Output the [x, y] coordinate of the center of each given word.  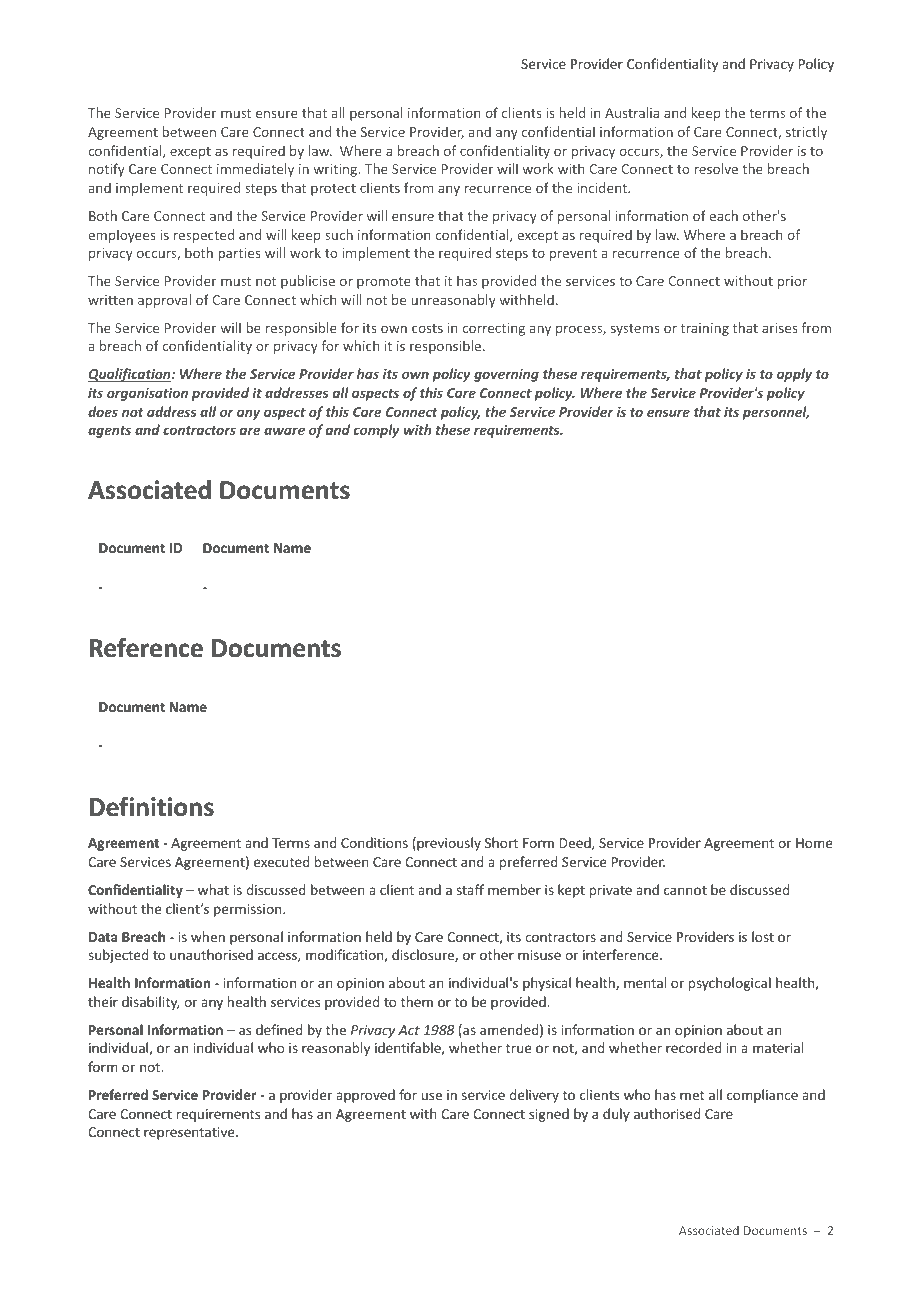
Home [814, 843]
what [213, 889]
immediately [255, 170]
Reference [146, 648]
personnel [775, 413]
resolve [716, 168]
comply [376, 431]
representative [190, 1133]
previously [448, 844]
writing [337, 170]
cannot [685, 890]
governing [506, 375]
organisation [147, 394]
